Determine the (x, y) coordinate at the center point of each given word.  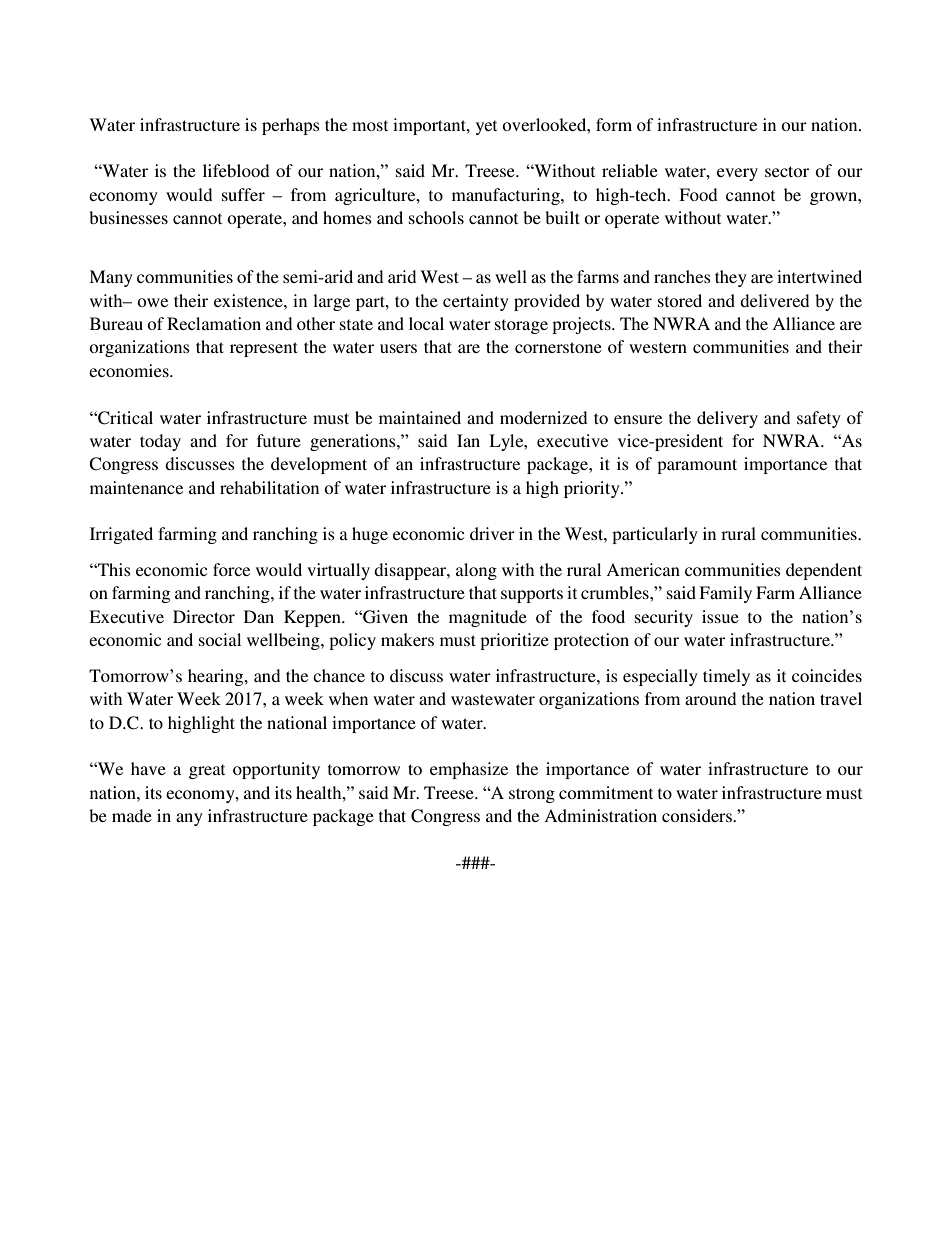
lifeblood (236, 170)
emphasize (469, 770)
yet (486, 127)
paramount (697, 466)
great (207, 771)
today (160, 442)
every (737, 174)
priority (593, 489)
